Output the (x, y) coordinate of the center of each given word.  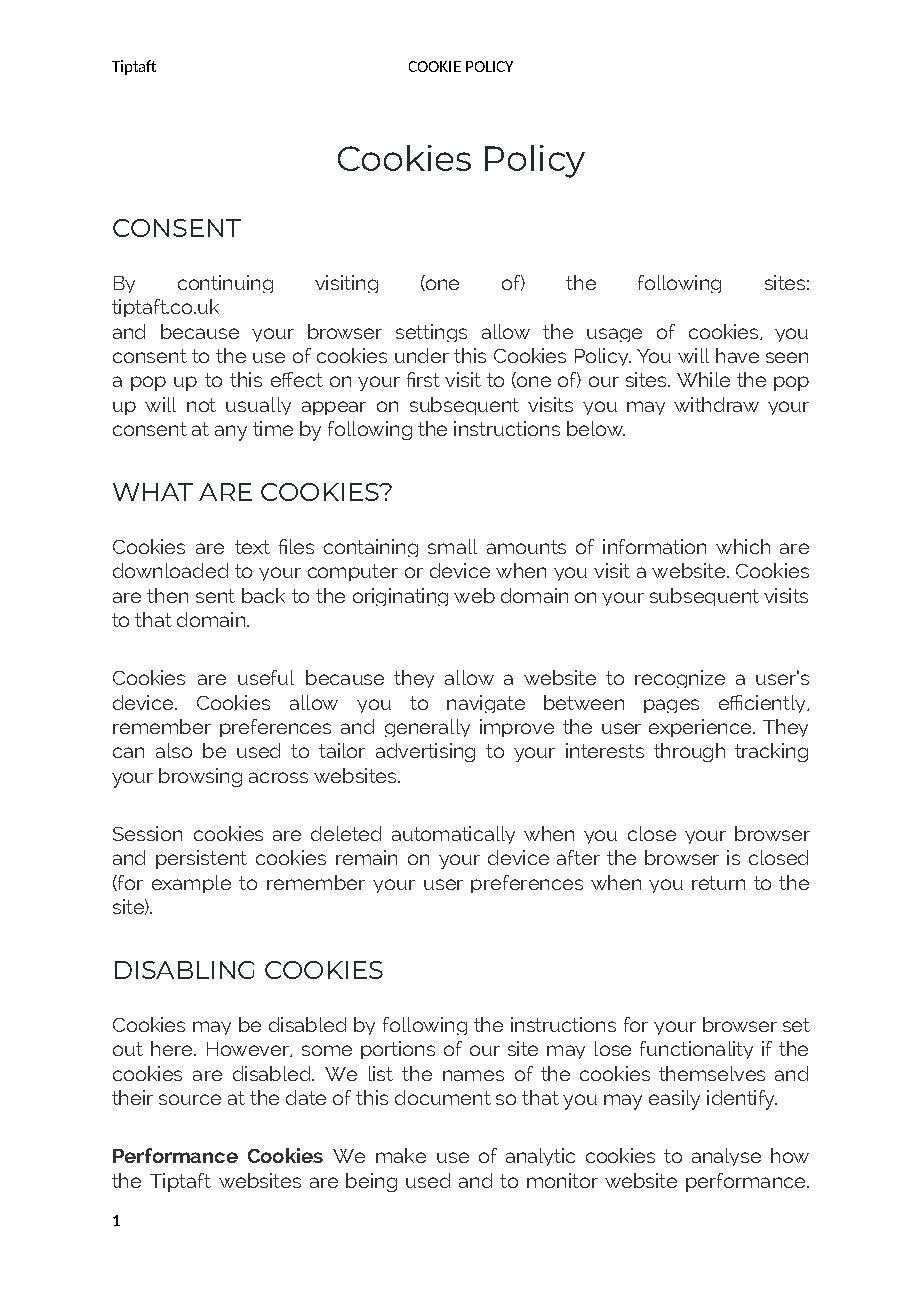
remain (366, 857)
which (743, 546)
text (252, 547)
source (190, 1099)
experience (701, 728)
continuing (225, 284)
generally (427, 728)
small (452, 546)
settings (431, 333)
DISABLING (184, 970)
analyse (726, 1157)
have (737, 355)
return (718, 883)
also (174, 750)
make (401, 1155)
